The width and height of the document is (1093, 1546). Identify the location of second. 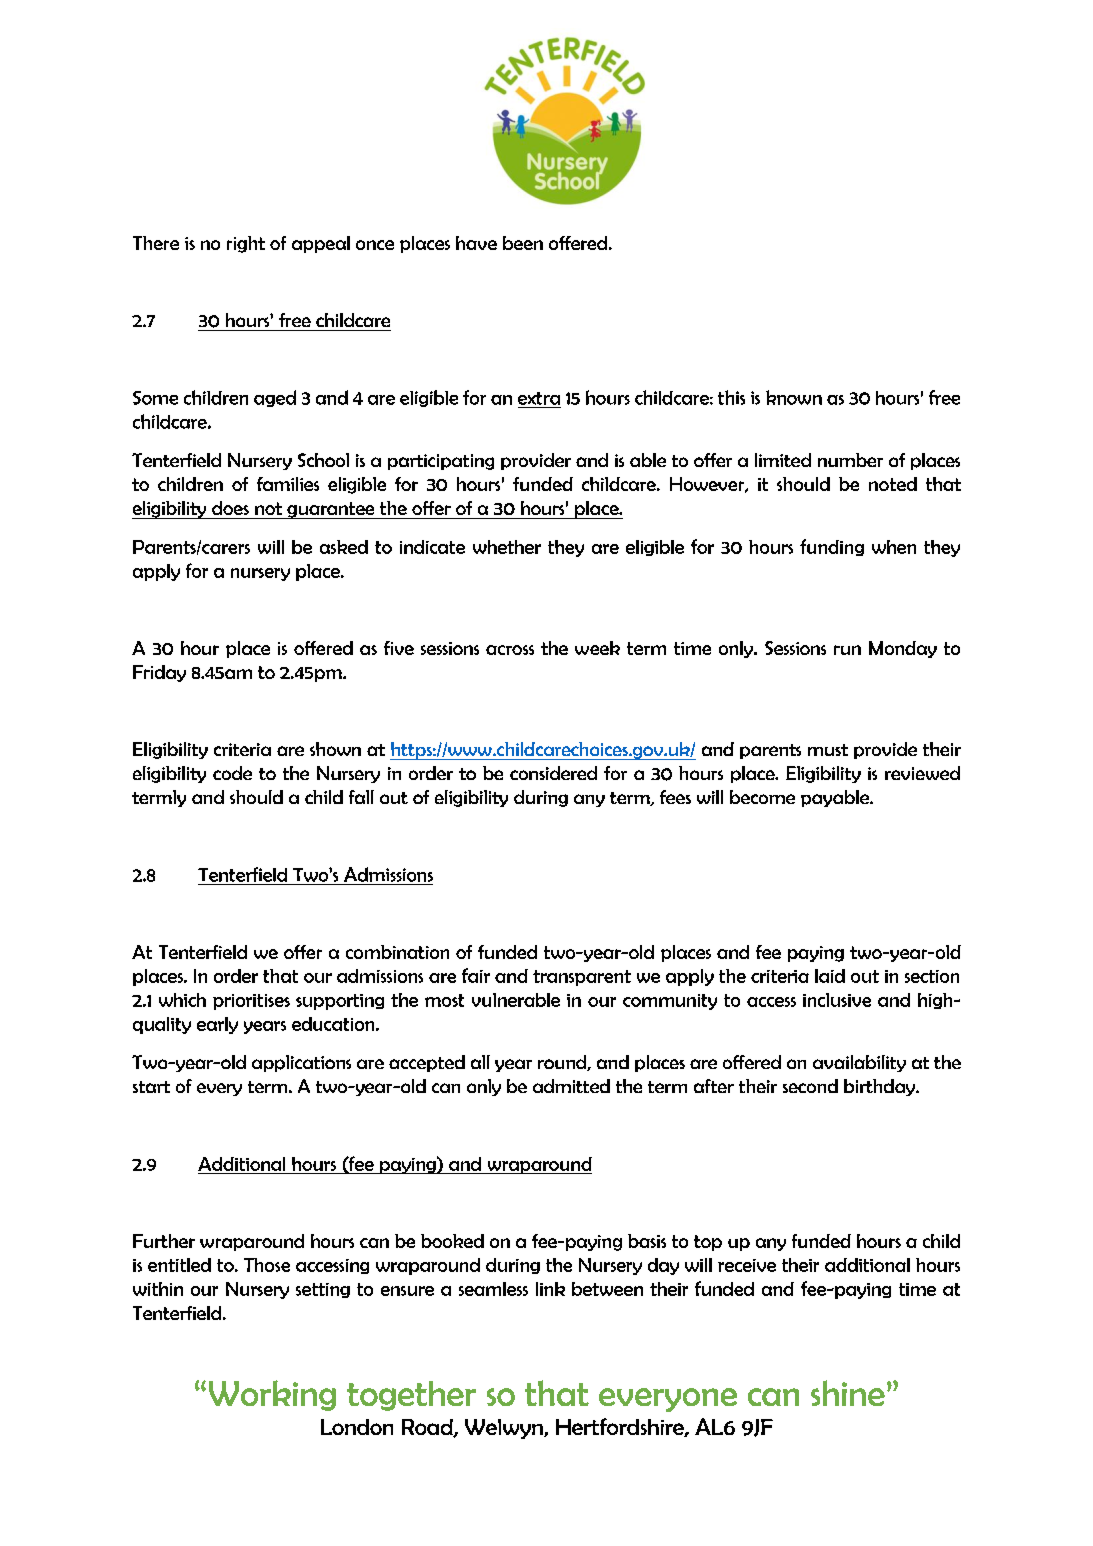
(810, 1086).
